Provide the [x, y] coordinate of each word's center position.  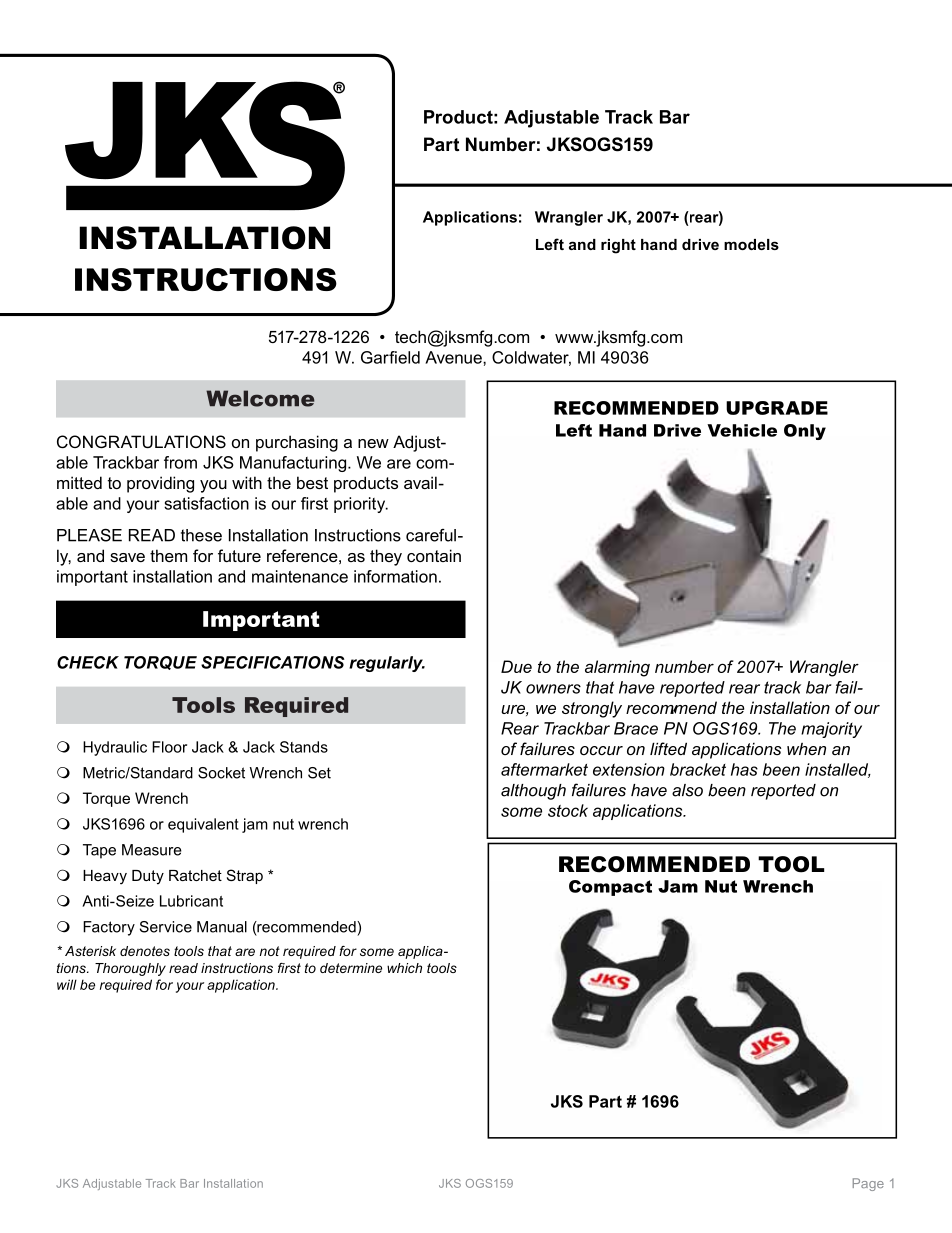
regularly [387, 664]
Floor [169, 747]
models [751, 244]
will [67, 984]
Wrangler [569, 218]
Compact [610, 888]
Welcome [260, 398]
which [404, 968]
